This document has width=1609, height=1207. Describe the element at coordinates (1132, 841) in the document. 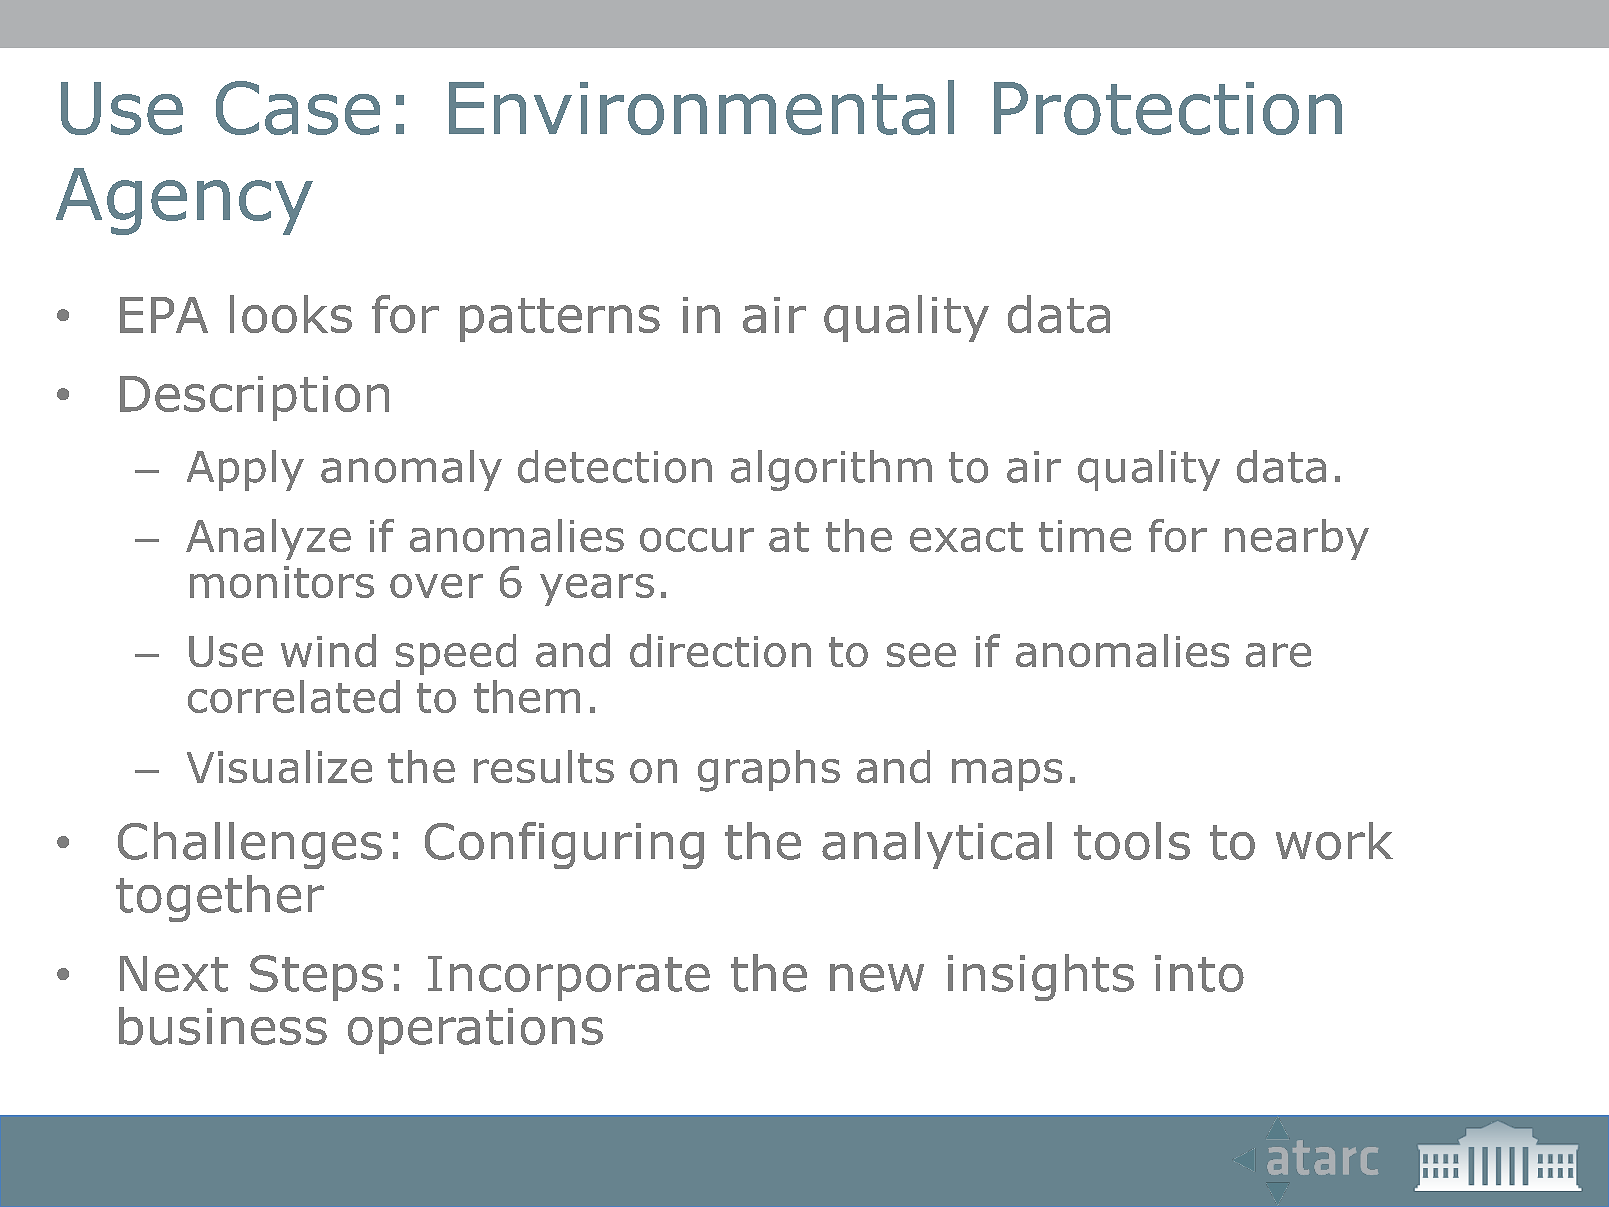

I see `tools` at that location.
